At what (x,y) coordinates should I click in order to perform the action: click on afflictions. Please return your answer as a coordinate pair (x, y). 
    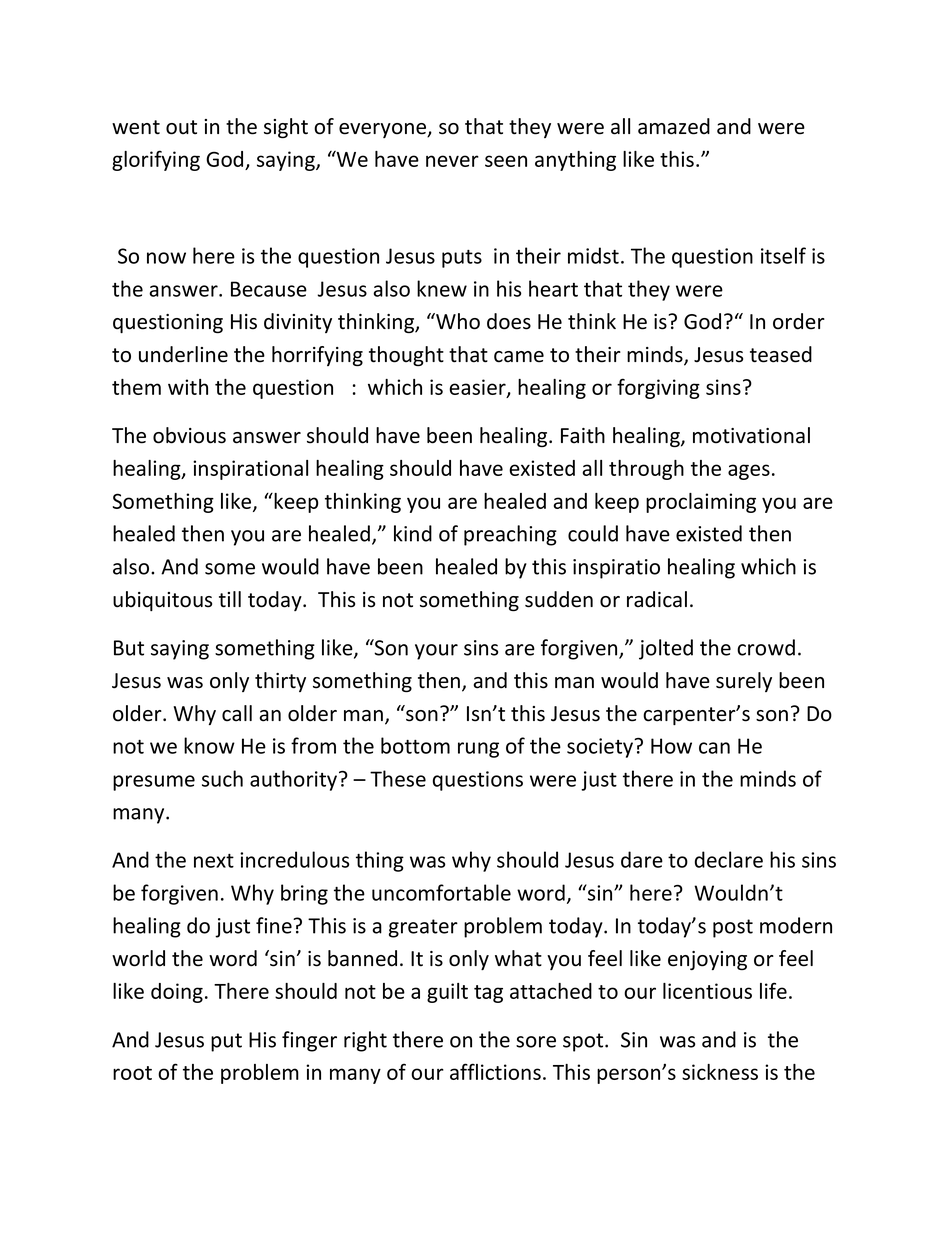
    Looking at the image, I should click on (495, 1071).
